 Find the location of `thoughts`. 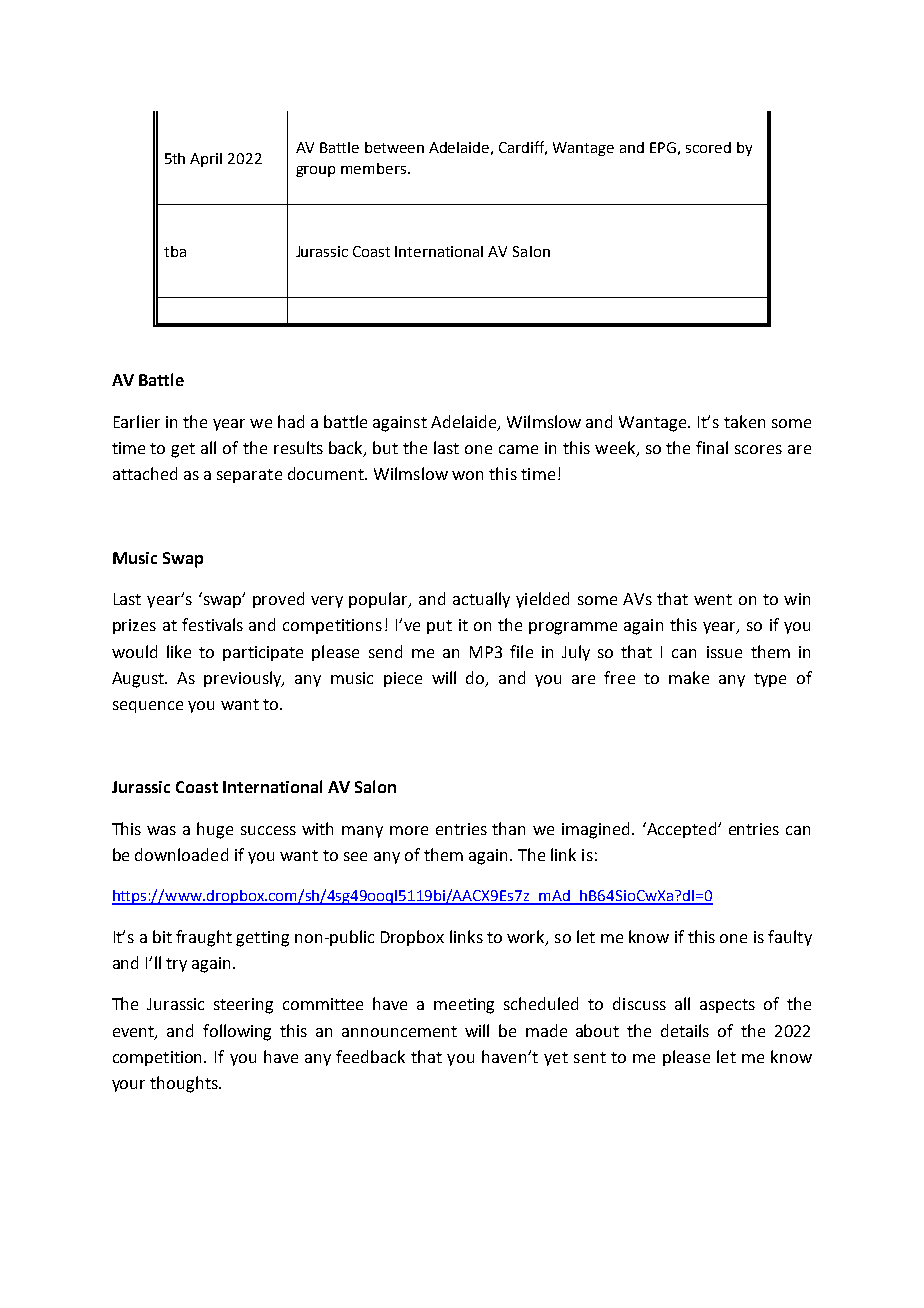

thoughts is located at coordinates (185, 1084).
